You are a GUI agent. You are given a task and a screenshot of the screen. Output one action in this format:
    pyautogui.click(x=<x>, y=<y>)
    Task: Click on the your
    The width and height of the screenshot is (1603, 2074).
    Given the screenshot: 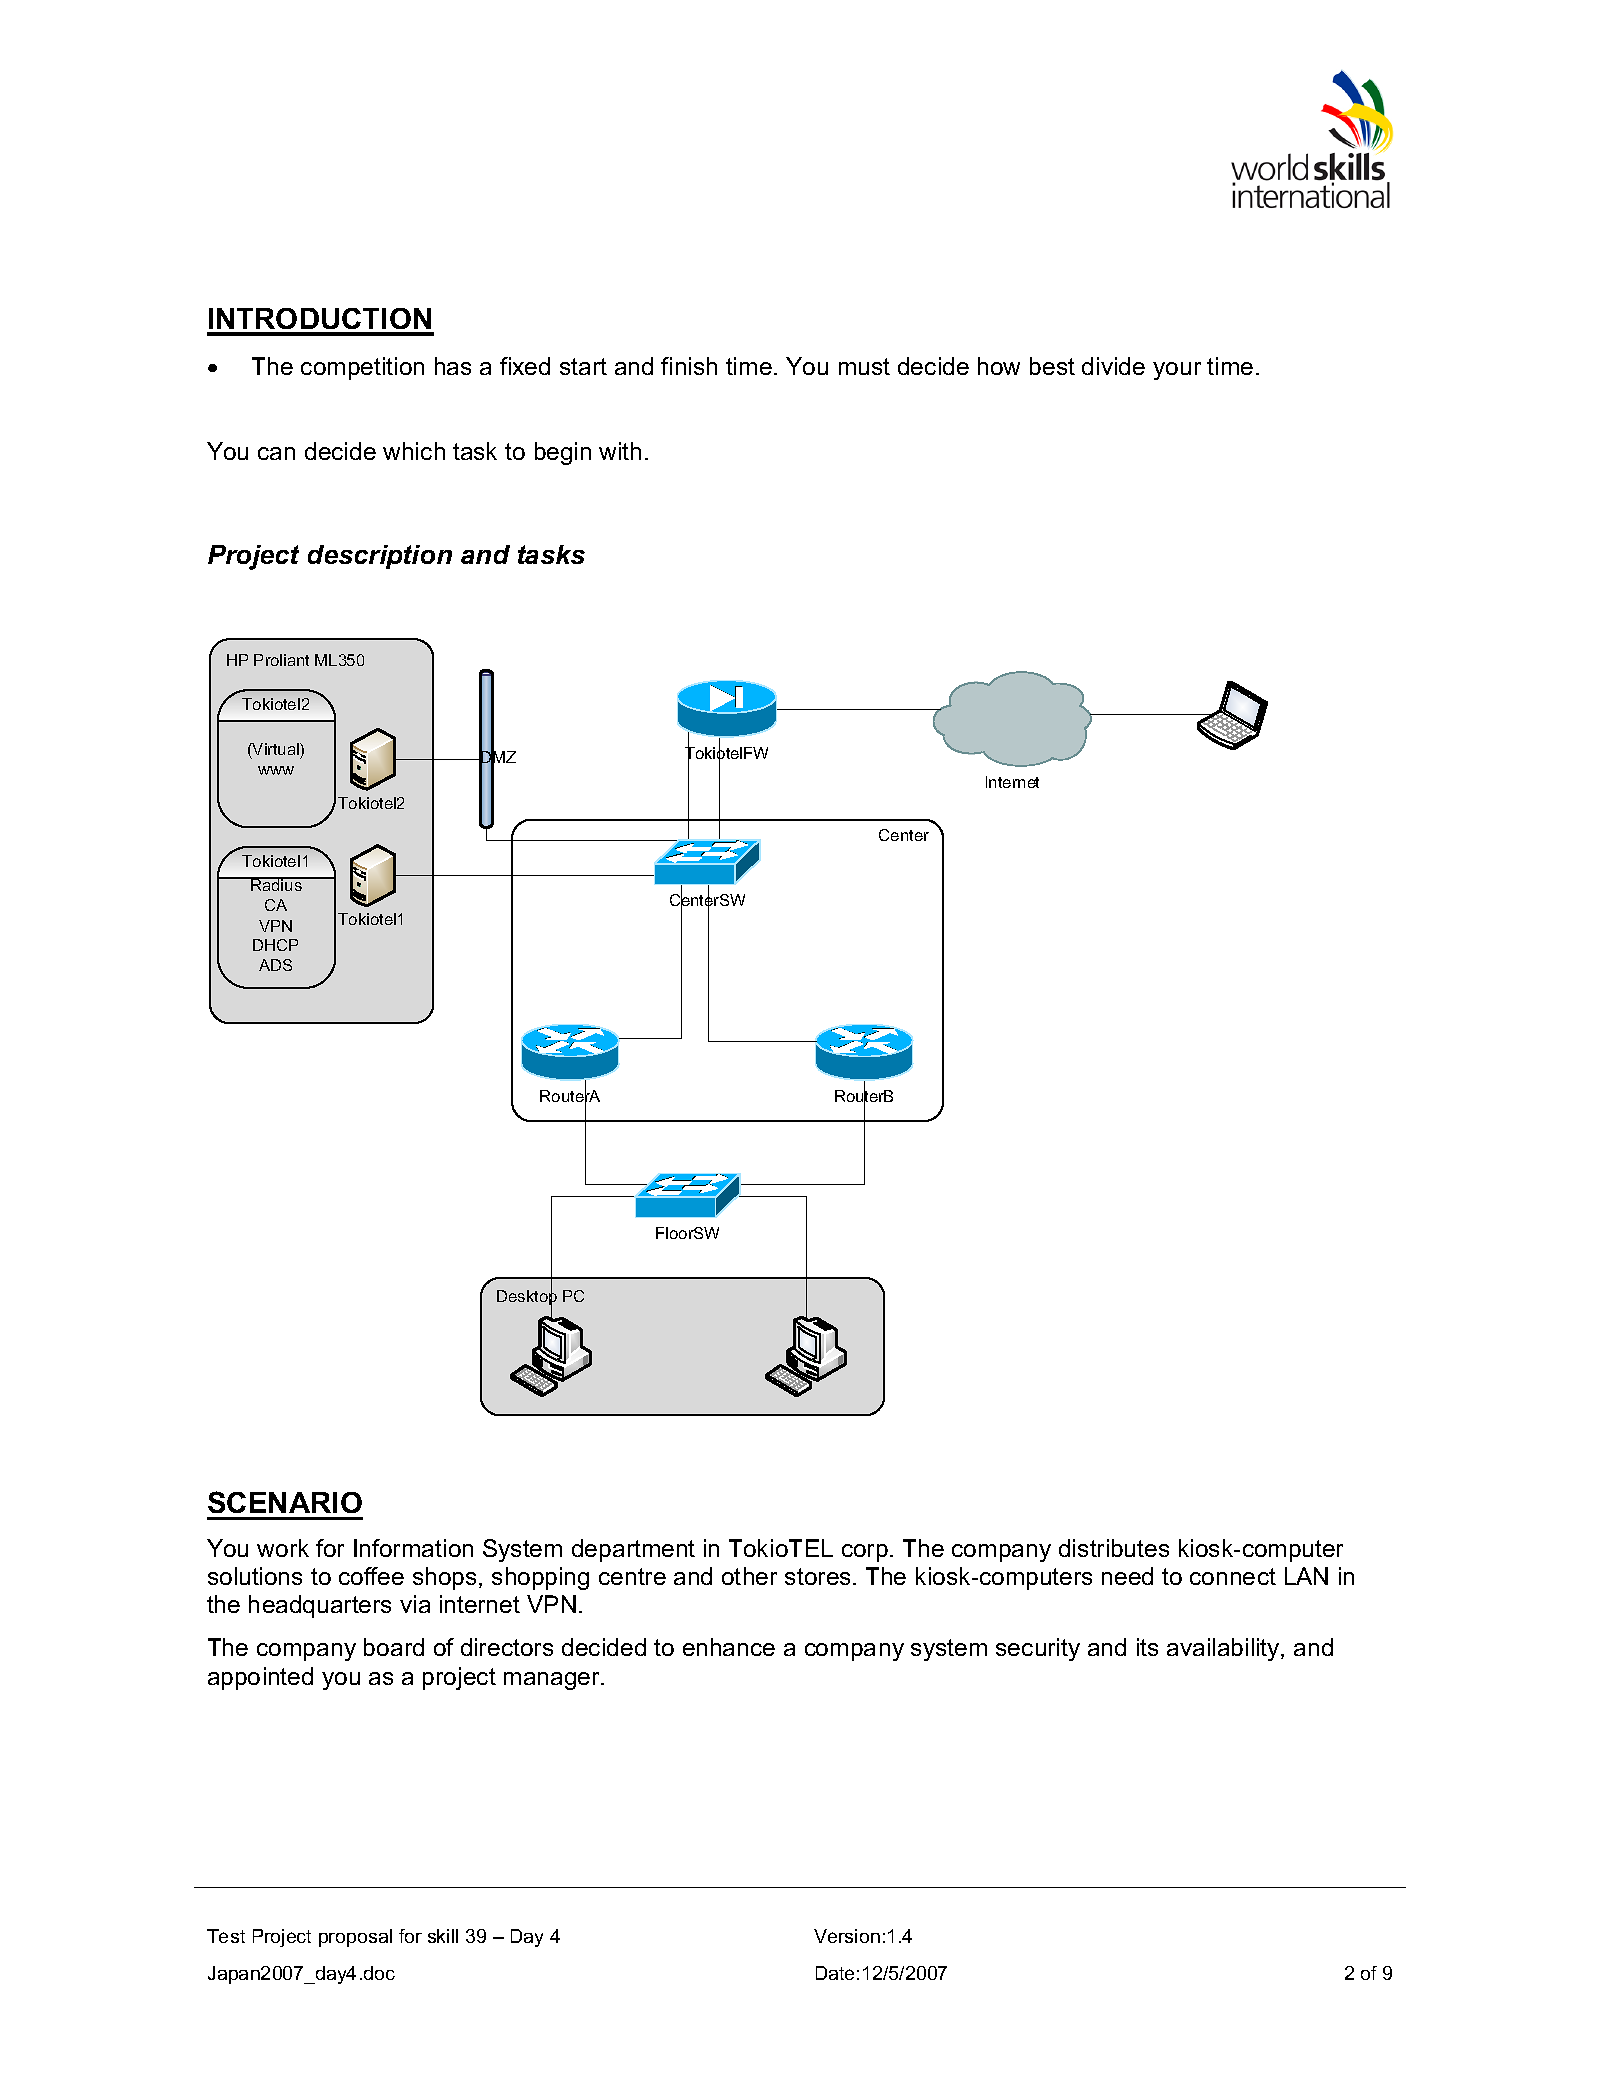 What is the action you would take?
    pyautogui.click(x=1177, y=371)
